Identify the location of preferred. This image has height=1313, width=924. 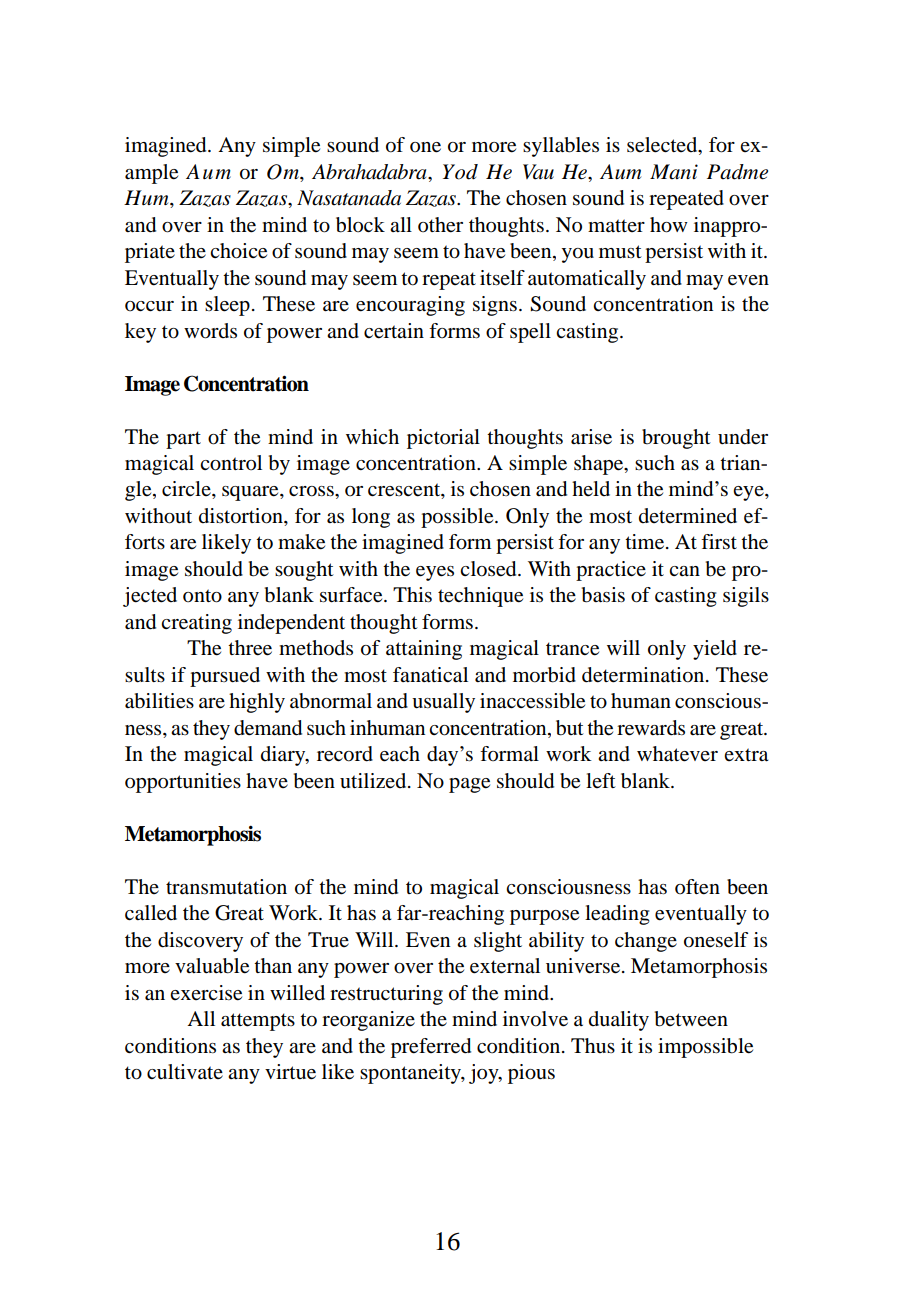
(431, 1048).
